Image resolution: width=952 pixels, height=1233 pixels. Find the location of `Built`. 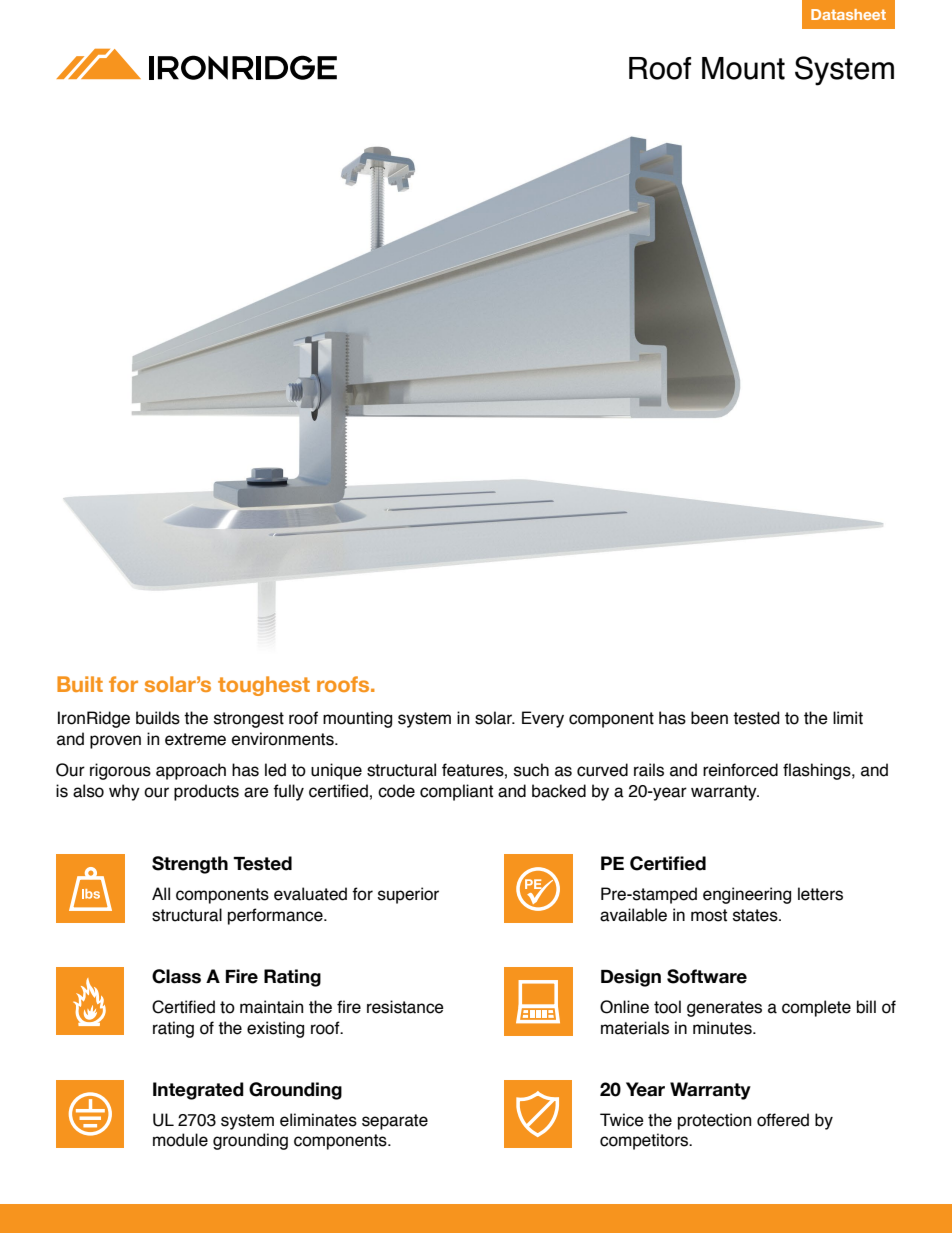

Built is located at coordinates (80, 684).
